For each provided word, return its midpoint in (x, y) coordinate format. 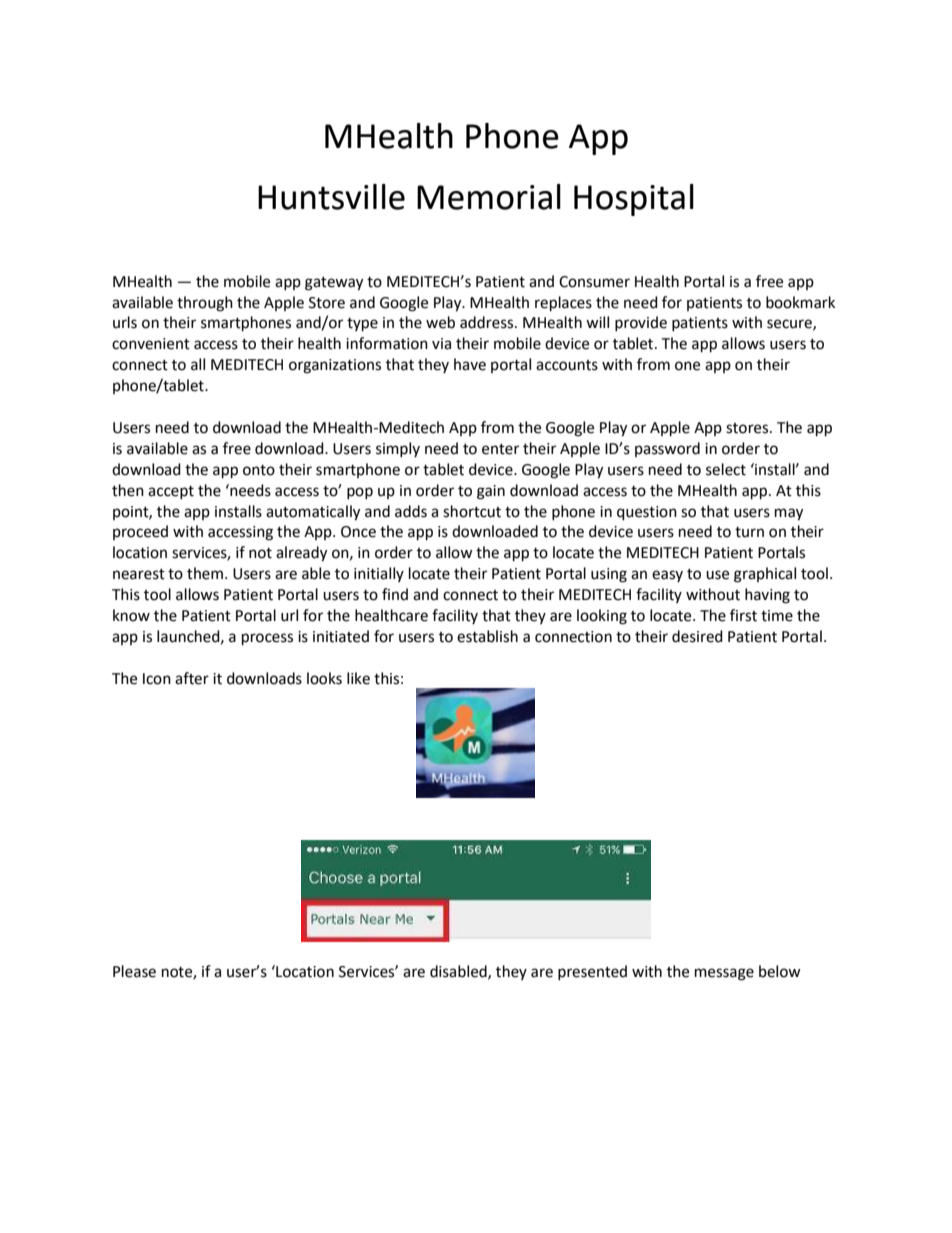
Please (134, 971)
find (395, 594)
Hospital (634, 200)
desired (697, 636)
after (192, 678)
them (205, 573)
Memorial (489, 197)
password (667, 449)
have (470, 364)
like (358, 678)
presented (592, 972)
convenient (151, 344)
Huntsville (331, 197)
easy (667, 576)
